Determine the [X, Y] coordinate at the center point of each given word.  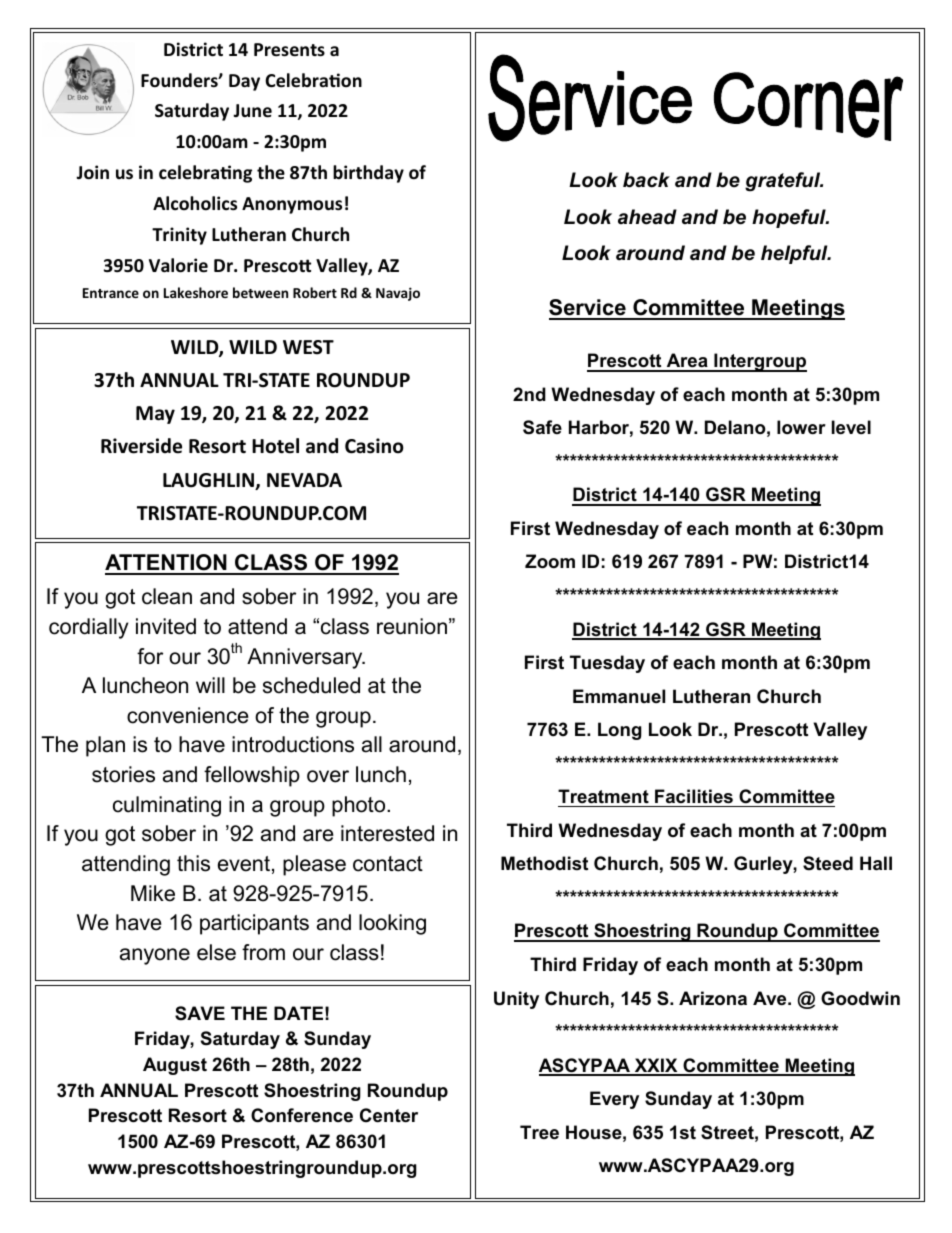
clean [167, 596]
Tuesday [607, 664]
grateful [784, 182]
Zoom [550, 561]
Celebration [313, 80]
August [175, 1066]
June [252, 111]
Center [389, 1115]
